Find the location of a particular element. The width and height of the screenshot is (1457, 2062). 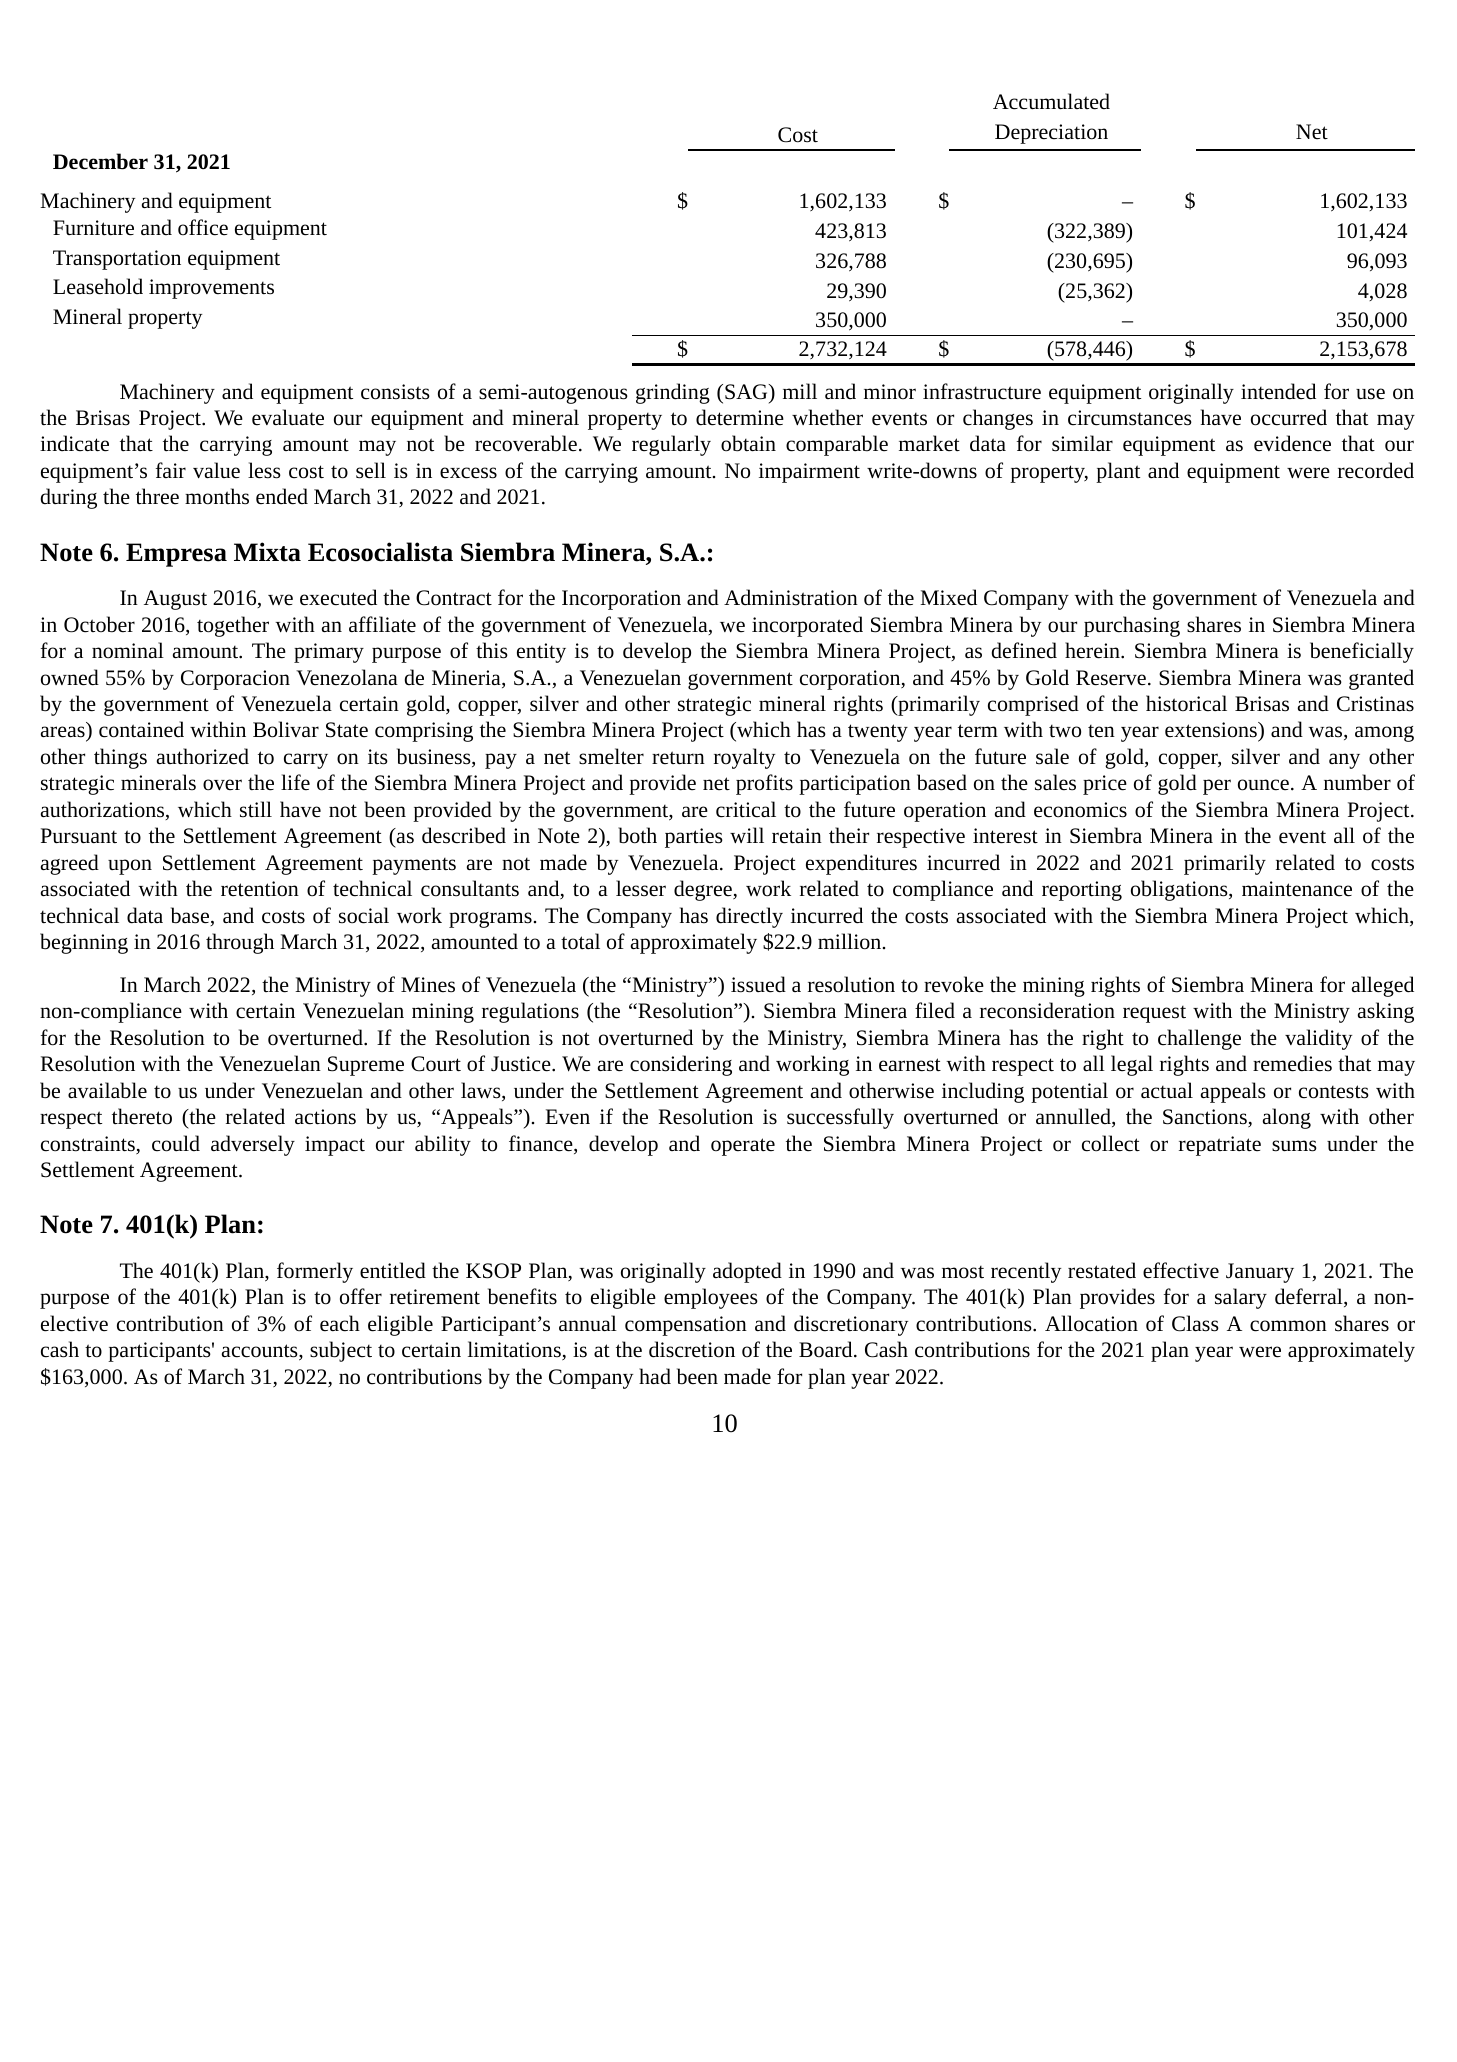

authorized is located at coordinates (203, 756).
